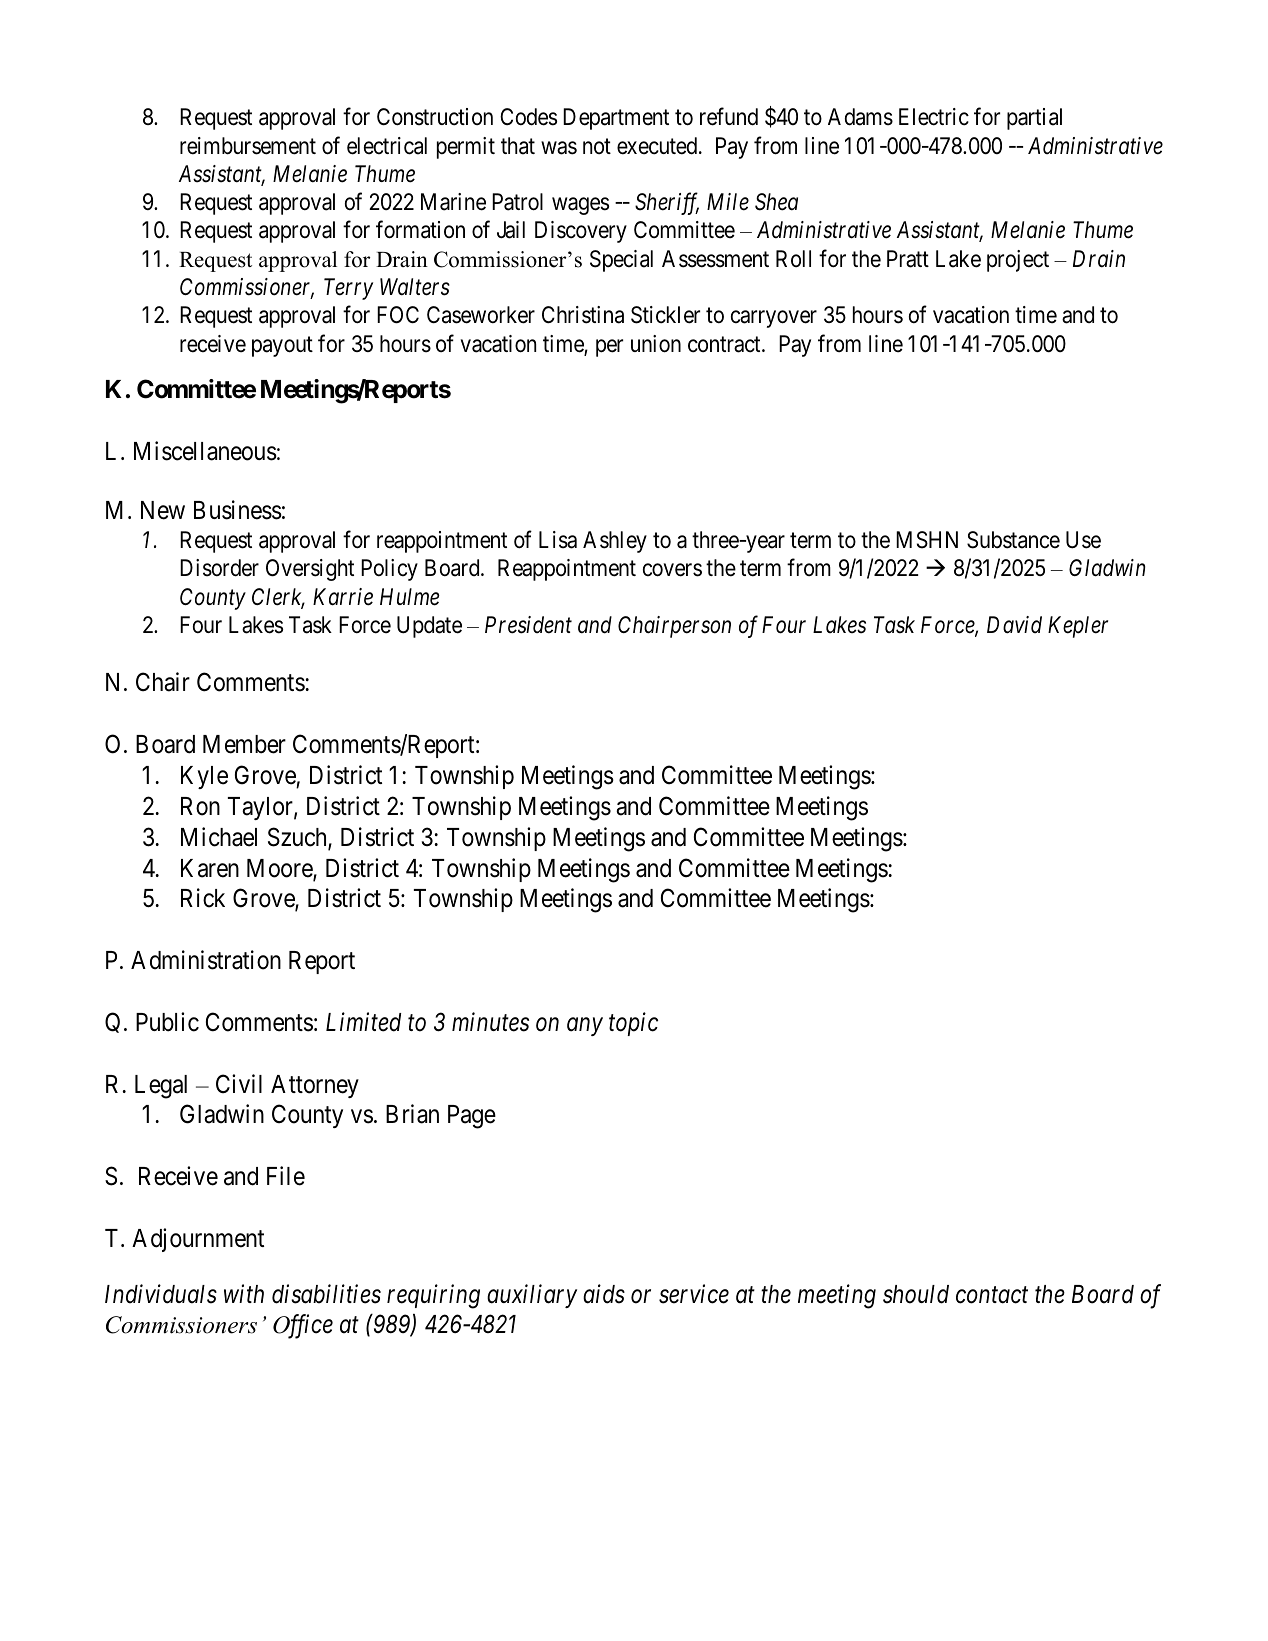  Describe the element at coordinates (1013, 540) in the screenshot. I see `Substance` at that location.
